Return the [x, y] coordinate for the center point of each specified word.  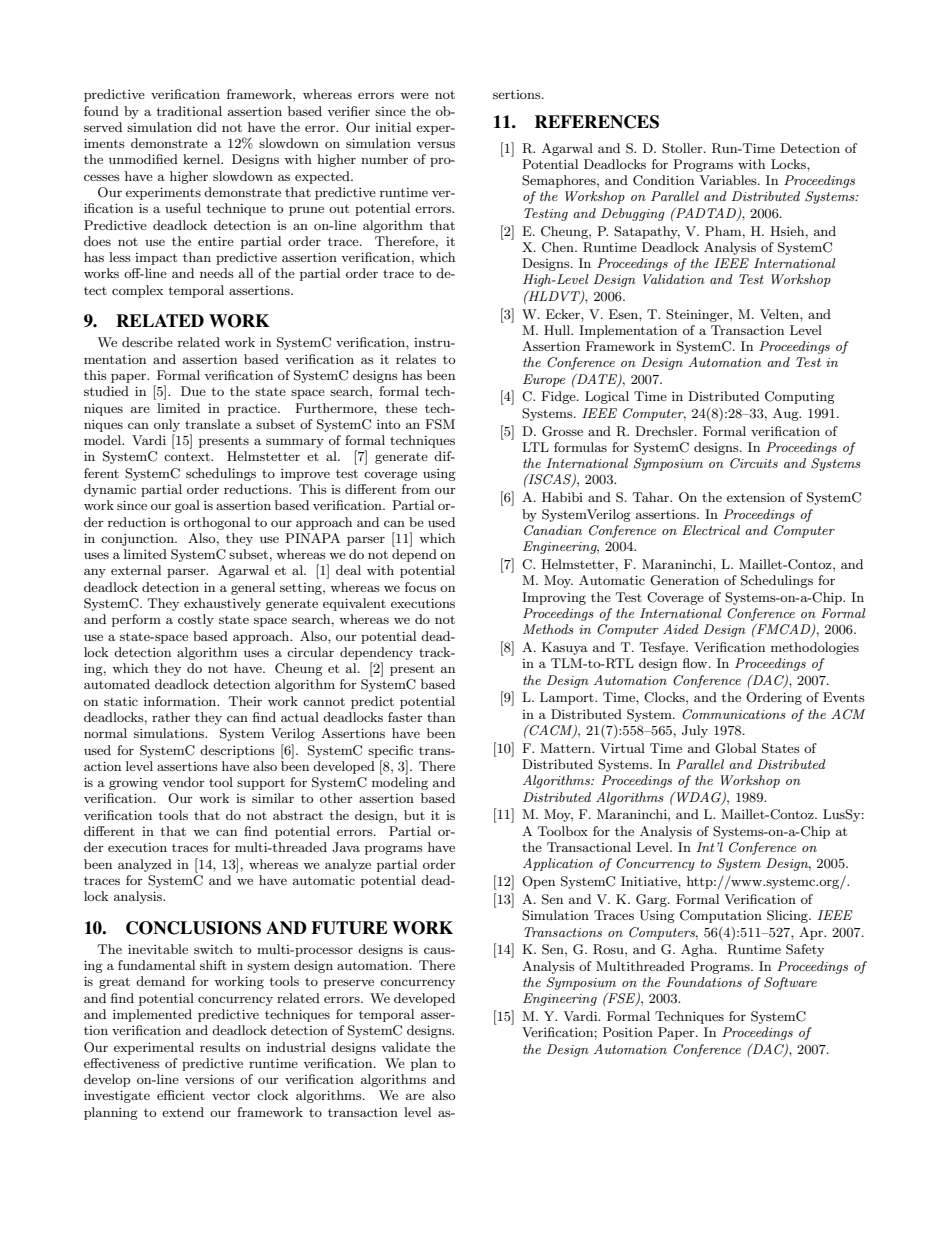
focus [420, 587]
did [207, 127]
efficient [181, 1095]
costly [196, 620]
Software [790, 983]
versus [436, 144]
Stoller [683, 148]
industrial [296, 1047]
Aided [681, 629]
